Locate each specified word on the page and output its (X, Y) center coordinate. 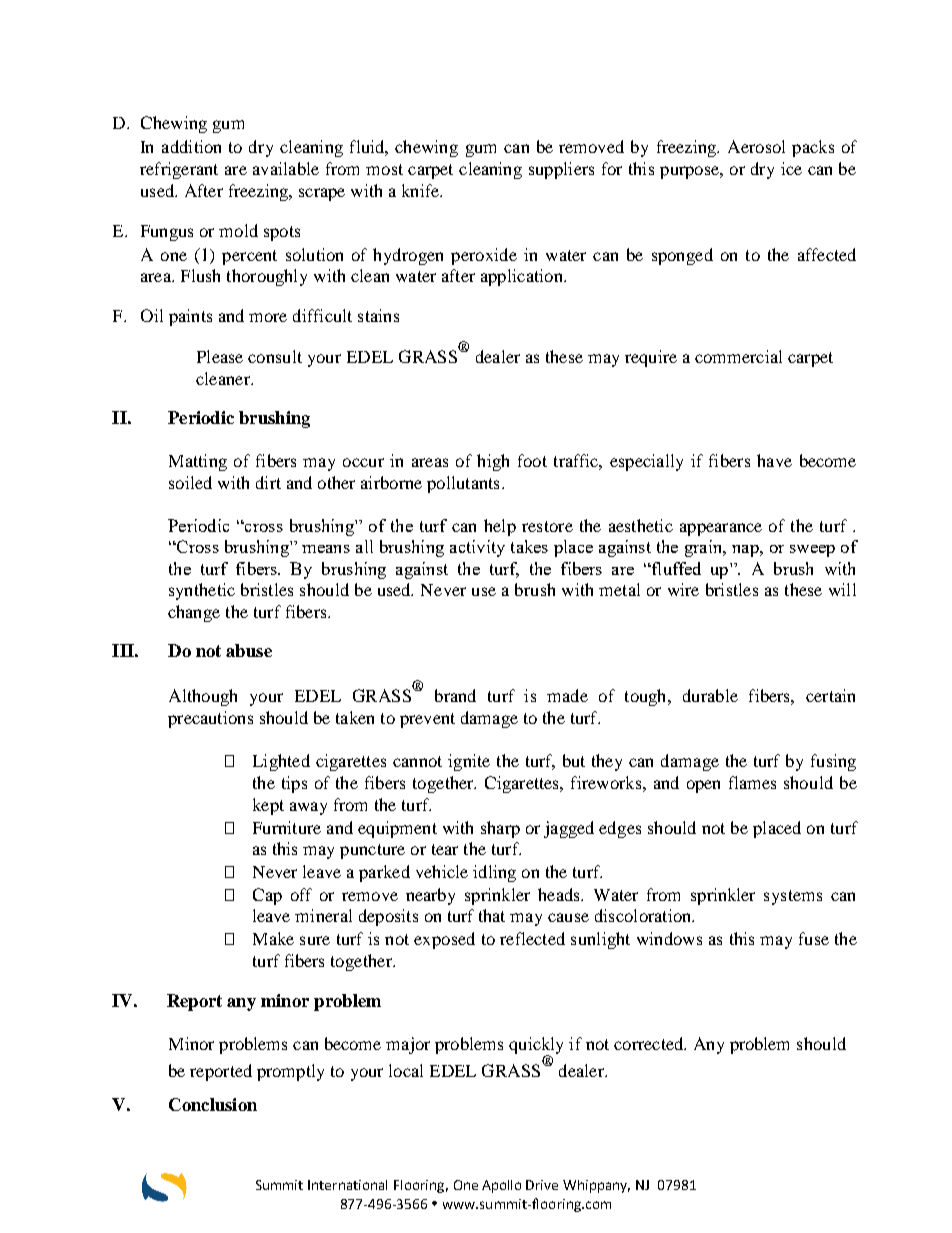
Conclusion (213, 1104)
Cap (267, 896)
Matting (198, 462)
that (492, 915)
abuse (249, 650)
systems (793, 897)
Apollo (501, 1186)
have (774, 460)
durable (710, 695)
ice (791, 168)
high (493, 462)
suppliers (561, 170)
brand (455, 695)
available (286, 168)
